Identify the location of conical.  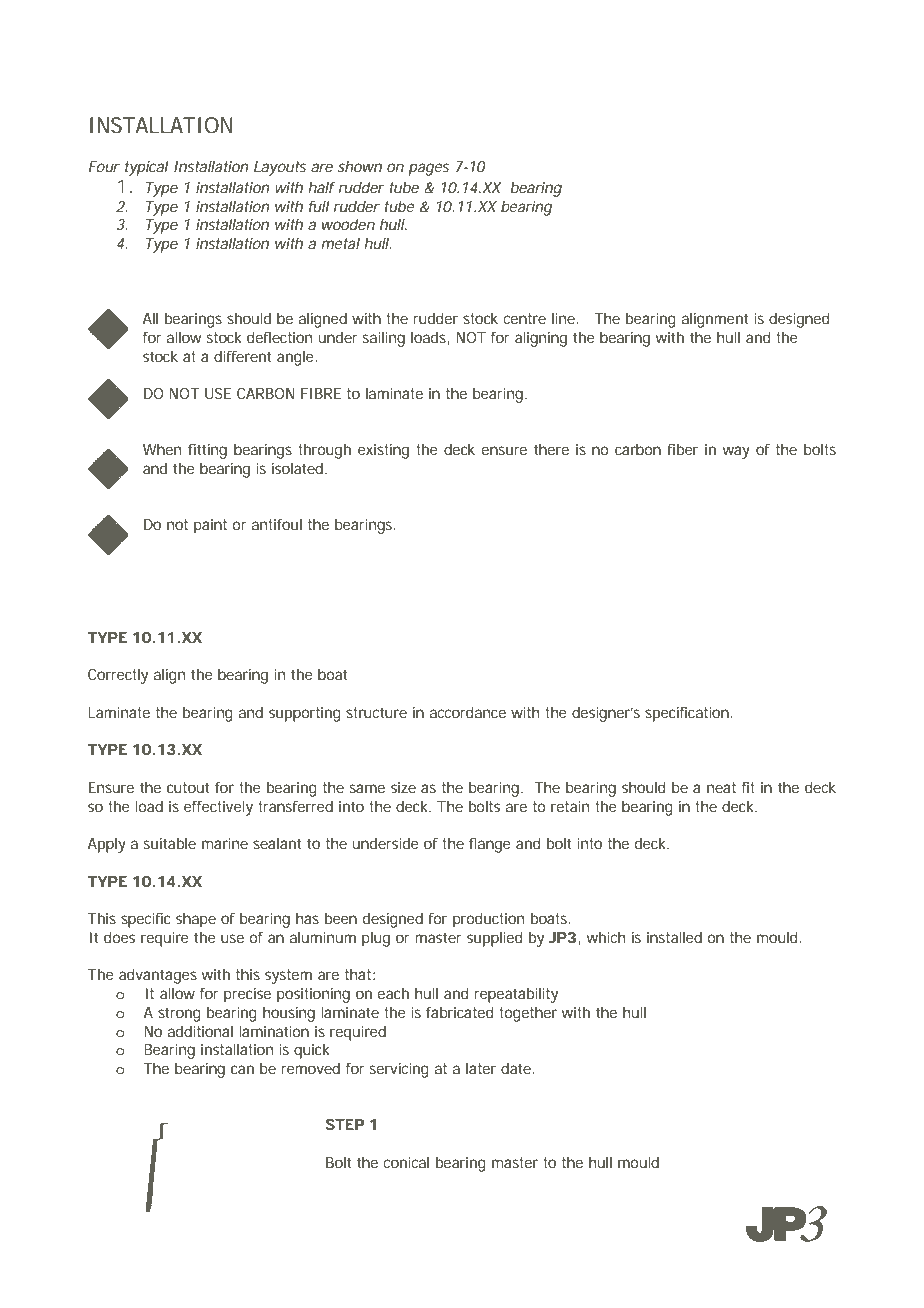
(406, 1162).
